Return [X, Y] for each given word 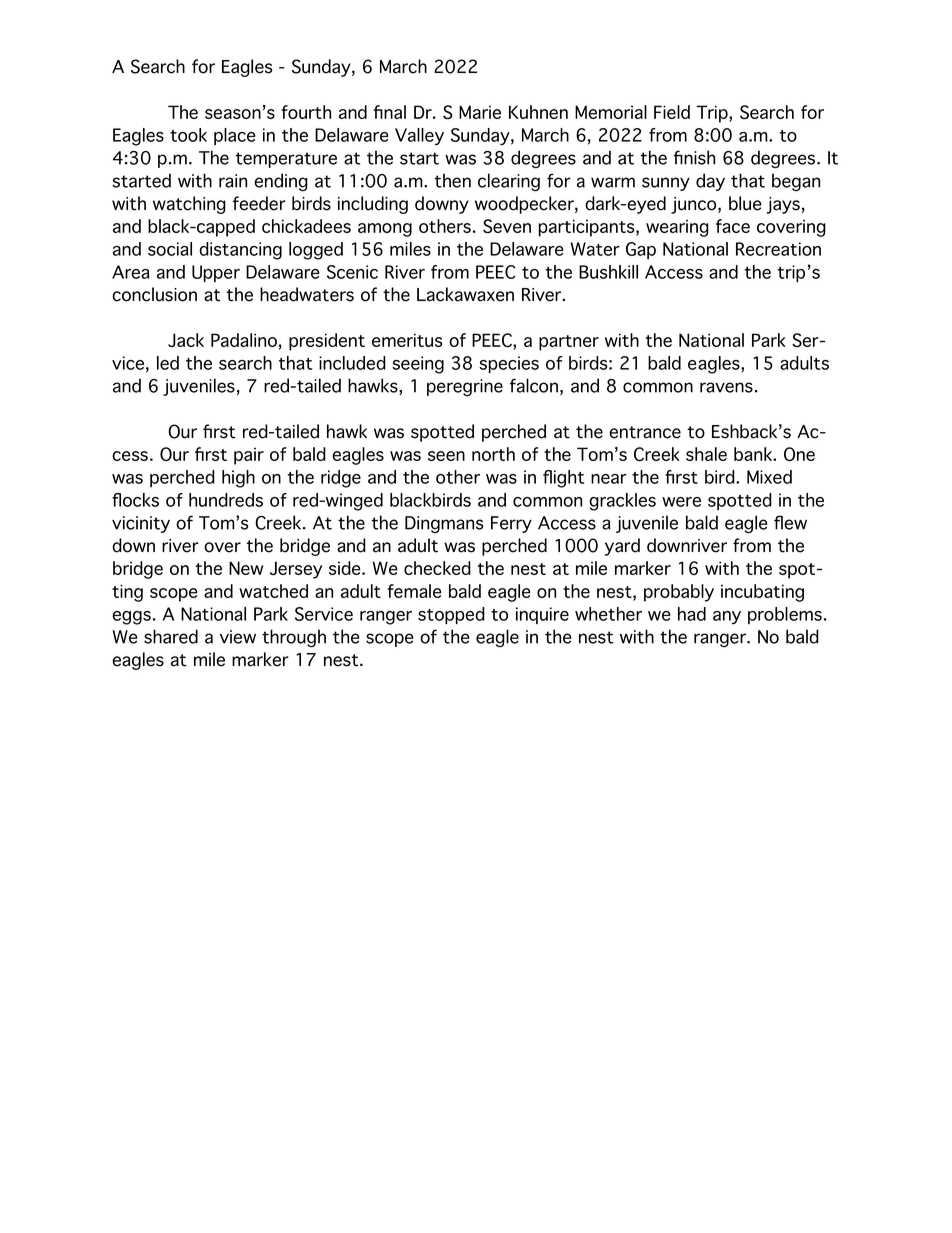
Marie [480, 112]
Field [672, 112]
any [727, 617]
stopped [451, 615]
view [238, 637]
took [188, 135]
